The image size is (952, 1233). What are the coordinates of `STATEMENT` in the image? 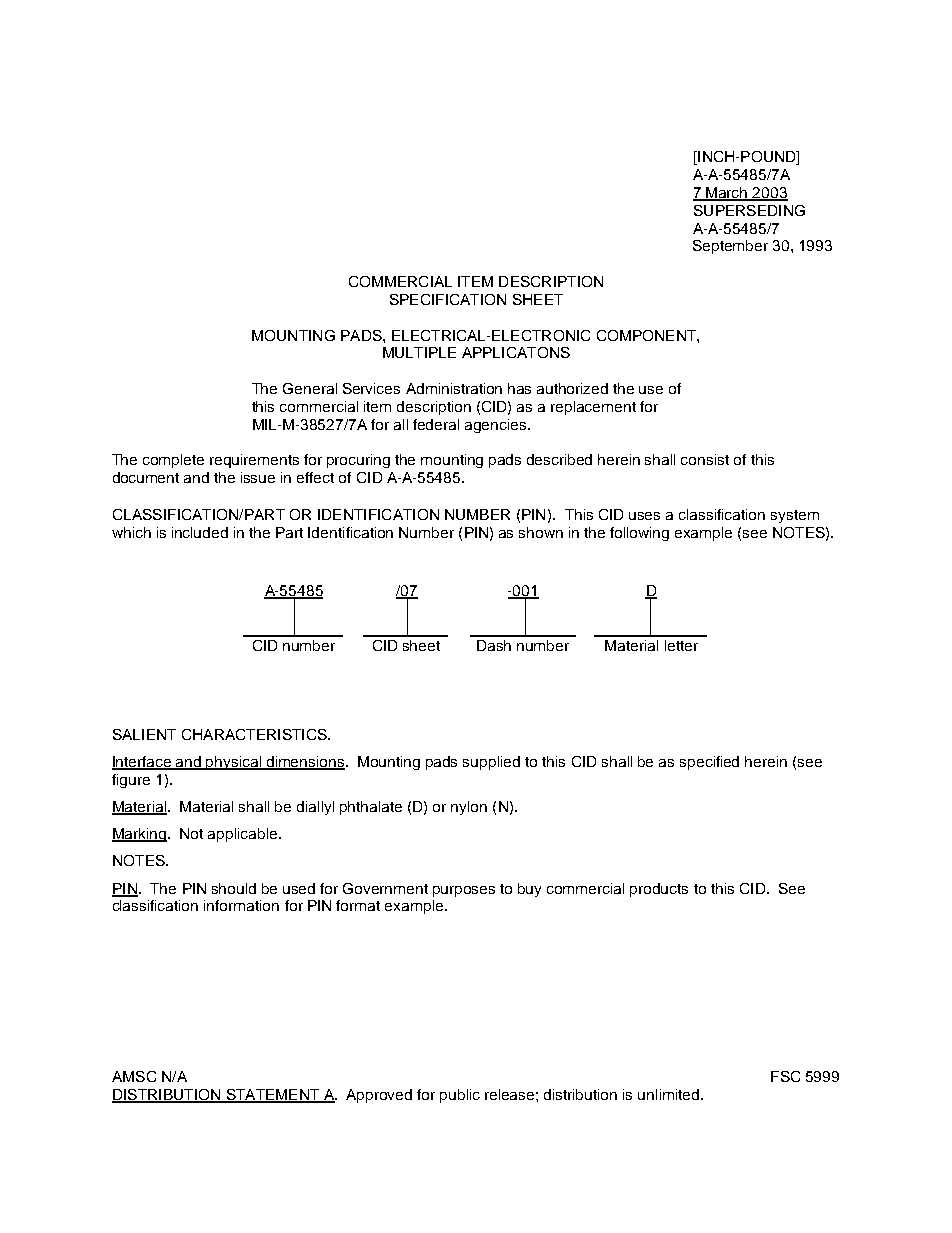 It's located at (273, 1095).
